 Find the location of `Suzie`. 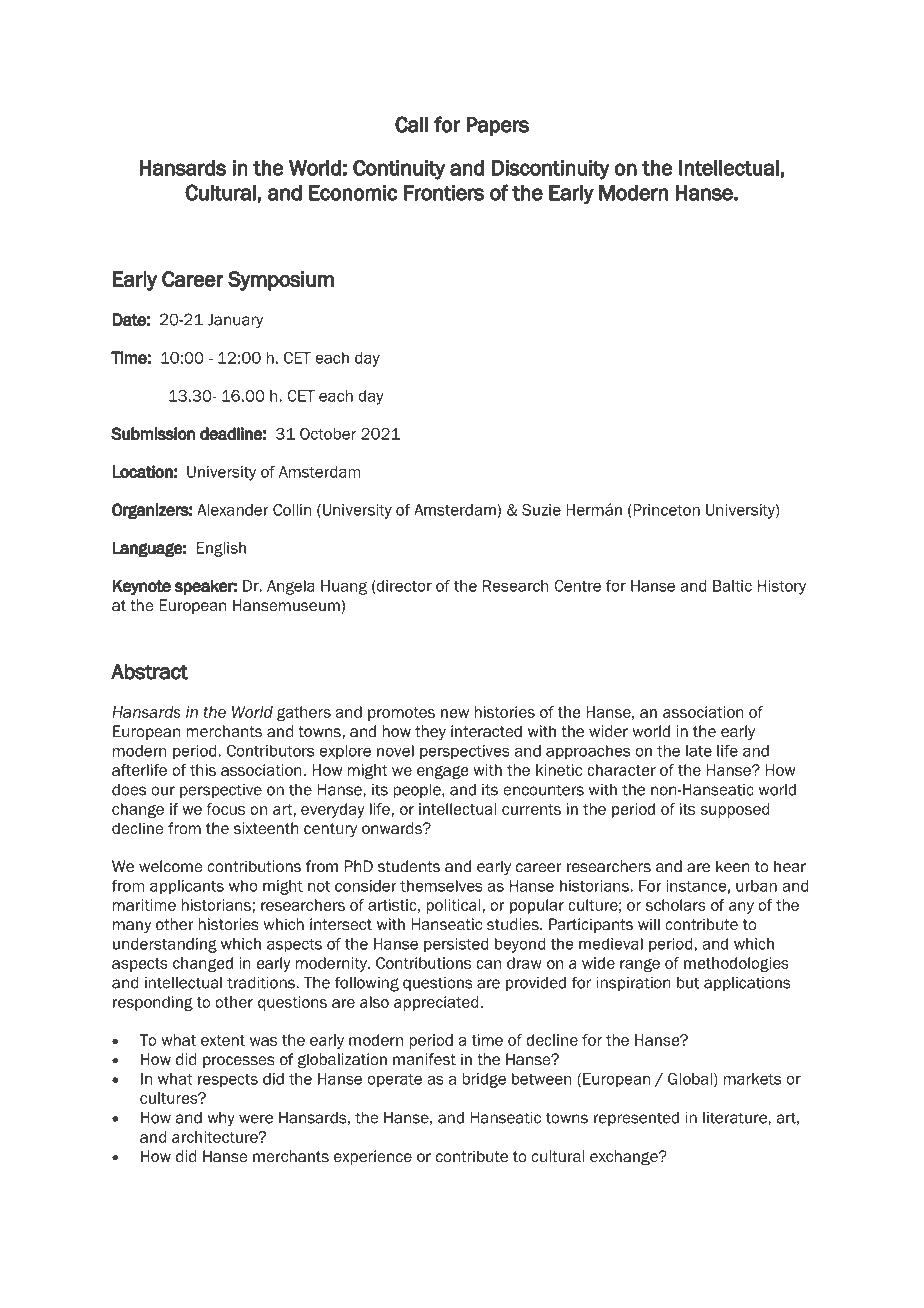

Suzie is located at coordinates (541, 510).
